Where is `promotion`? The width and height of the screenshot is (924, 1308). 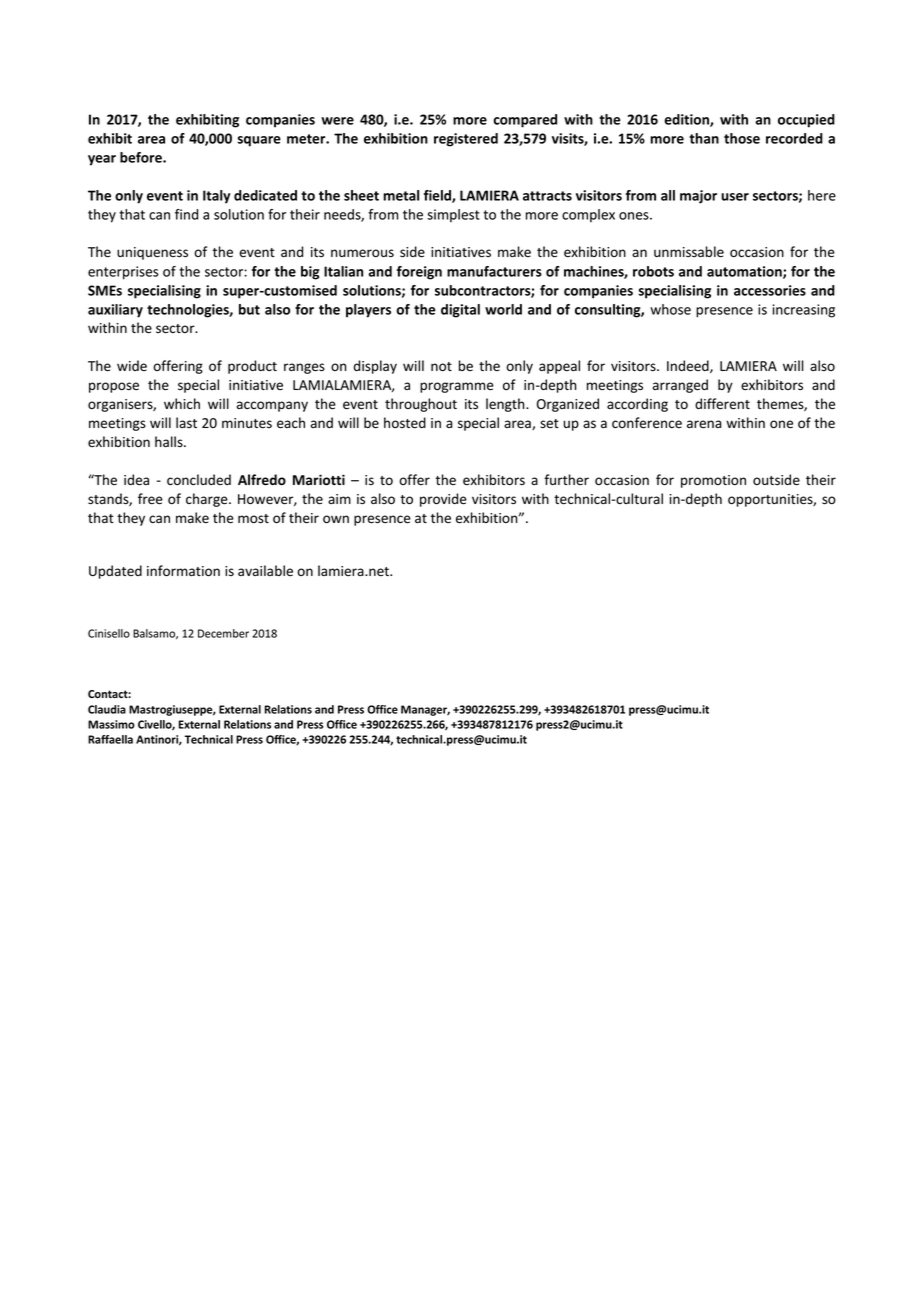
promotion is located at coordinates (713, 481).
